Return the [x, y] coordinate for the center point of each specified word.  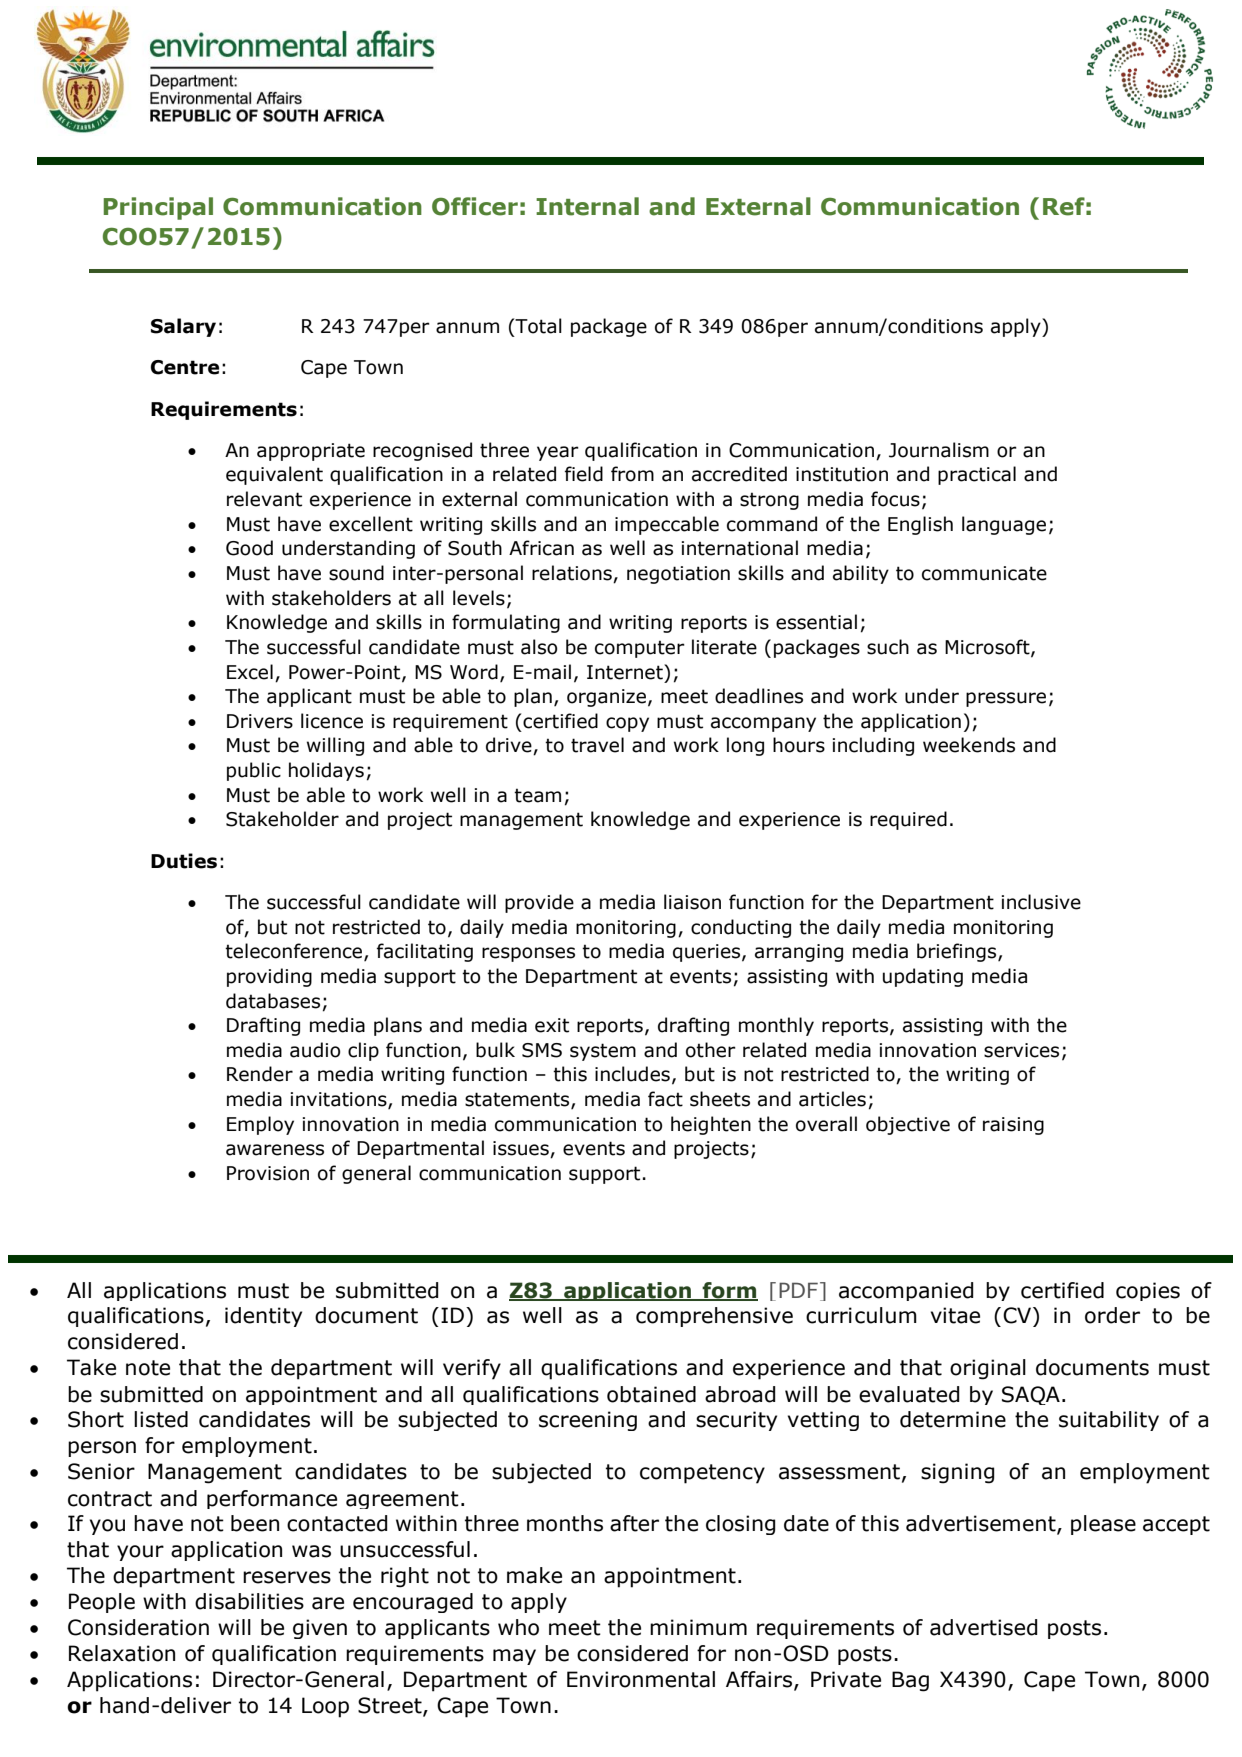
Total [537, 327]
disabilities [249, 1601]
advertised [983, 1627]
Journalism [939, 450]
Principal [158, 208]
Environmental [641, 1679]
